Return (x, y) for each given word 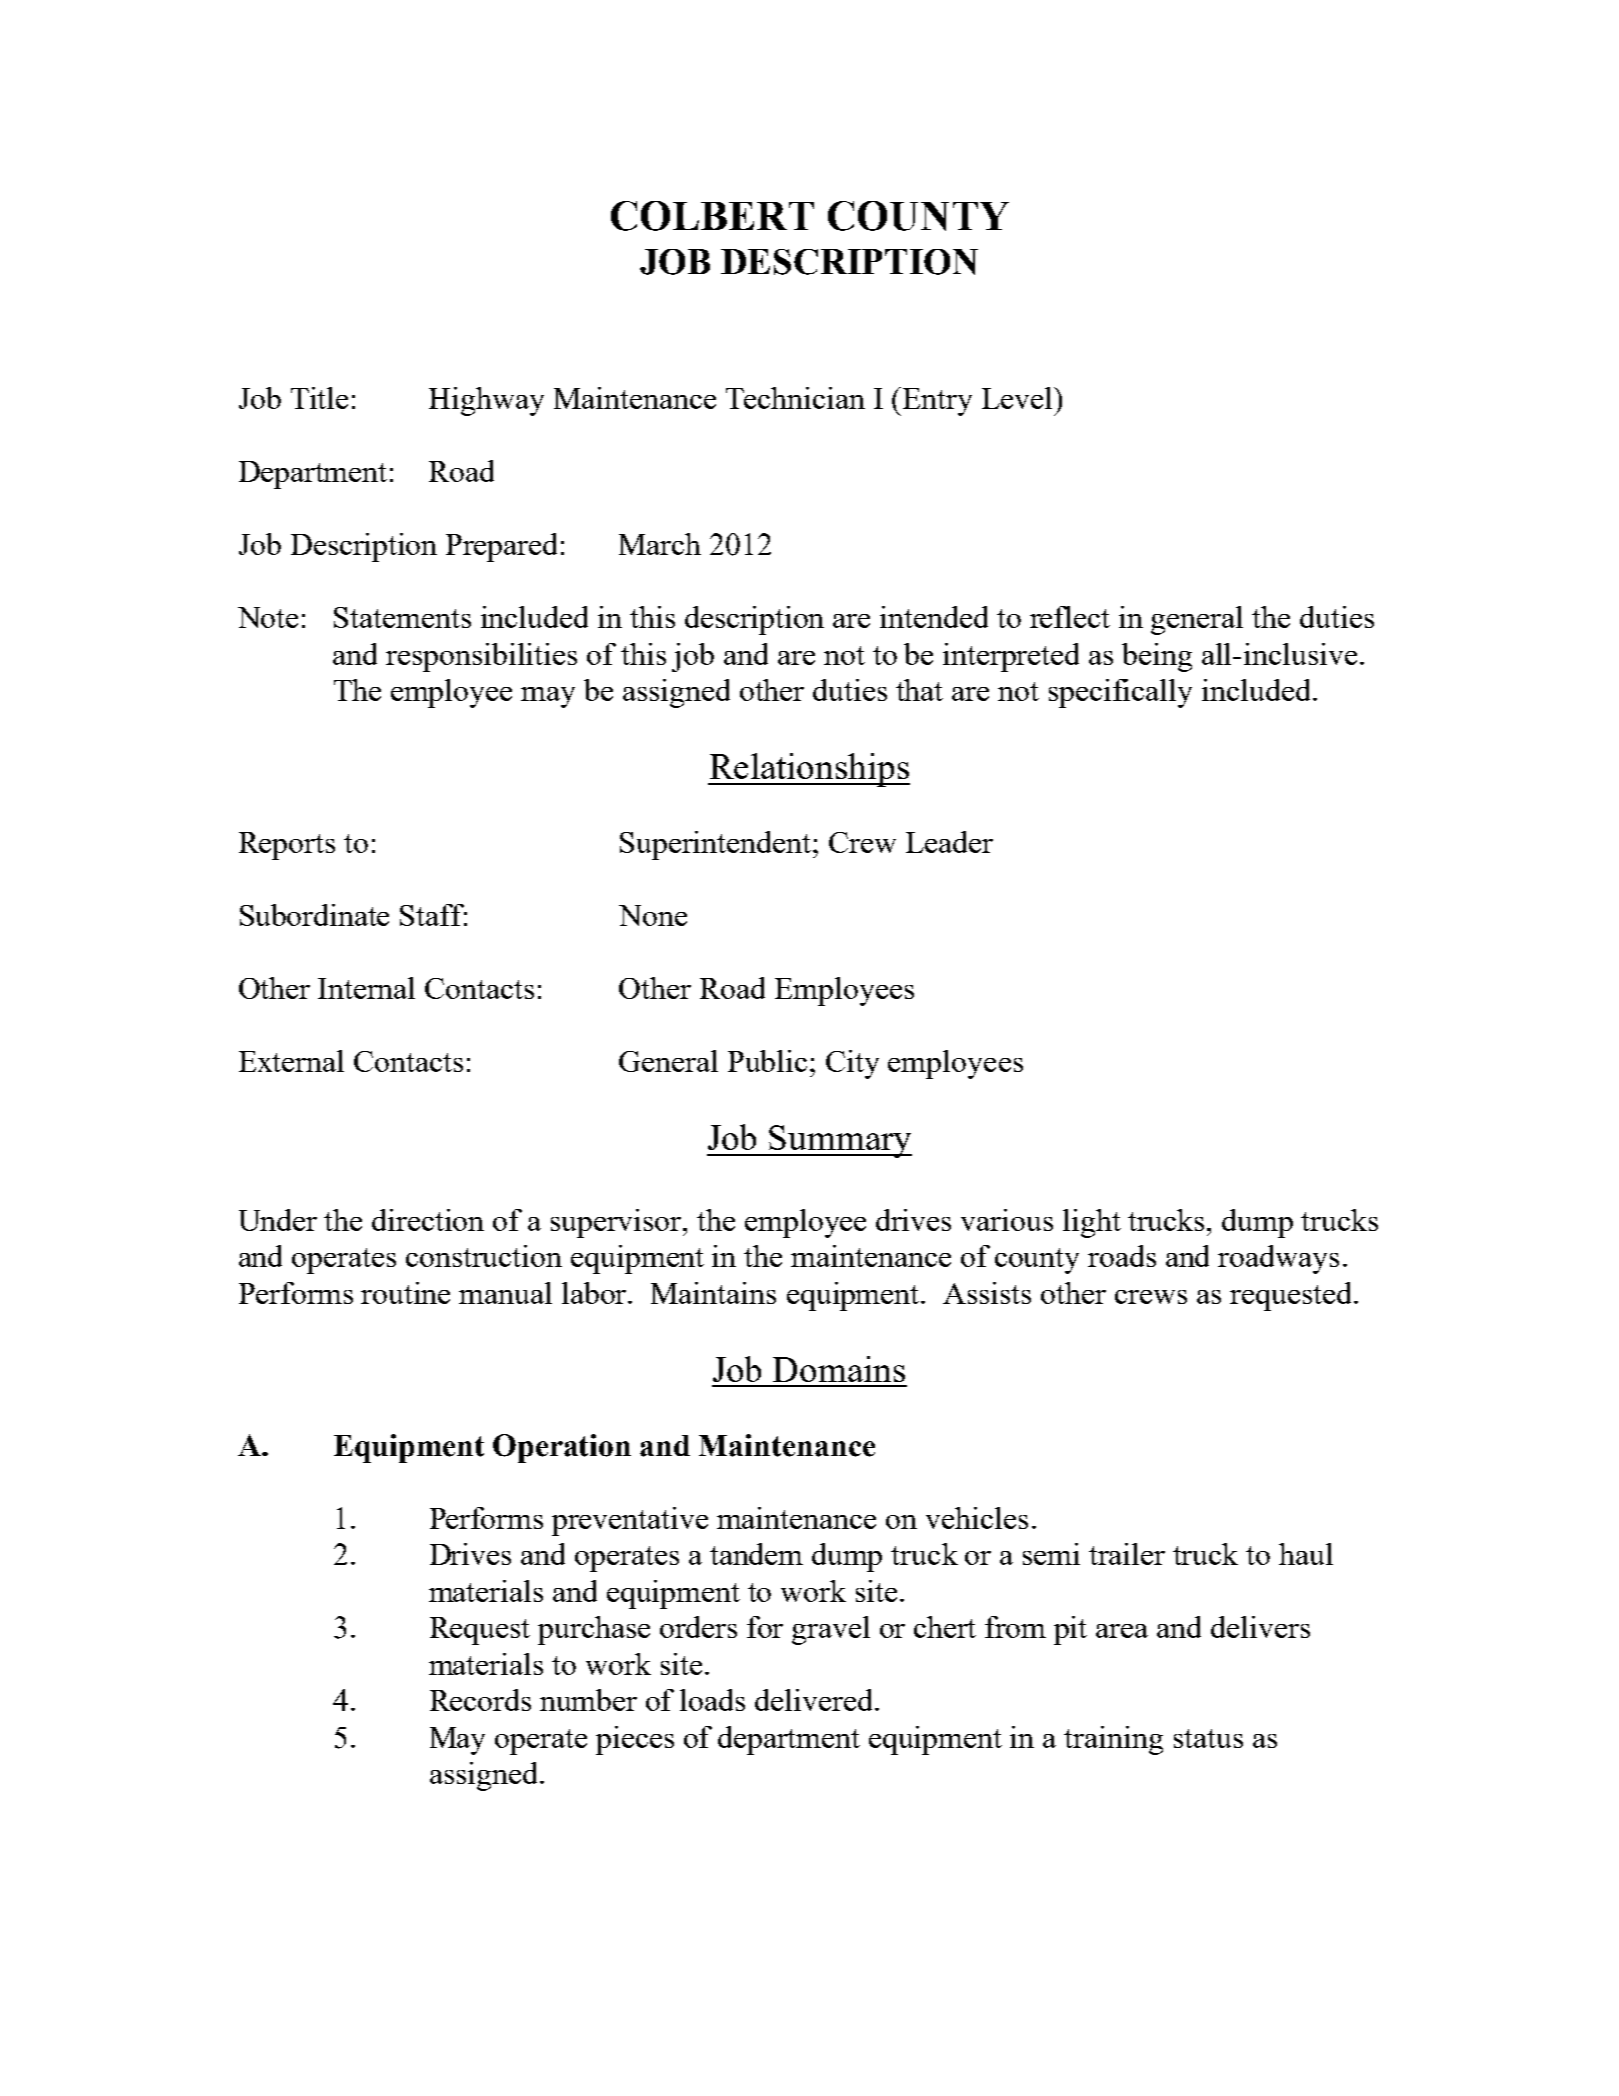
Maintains (713, 1293)
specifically (1120, 693)
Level (1018, 398)
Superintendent (717, 845)
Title (319, 398)
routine (405, 1293)
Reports (287, 846)
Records (480, 1700)
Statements (402, 617)
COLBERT (712, 216)
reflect (1070, 617)
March (660, 544)
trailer (1127, 1554)
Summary (840, 1141)
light (1092, 1223)
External (291, 1061)
